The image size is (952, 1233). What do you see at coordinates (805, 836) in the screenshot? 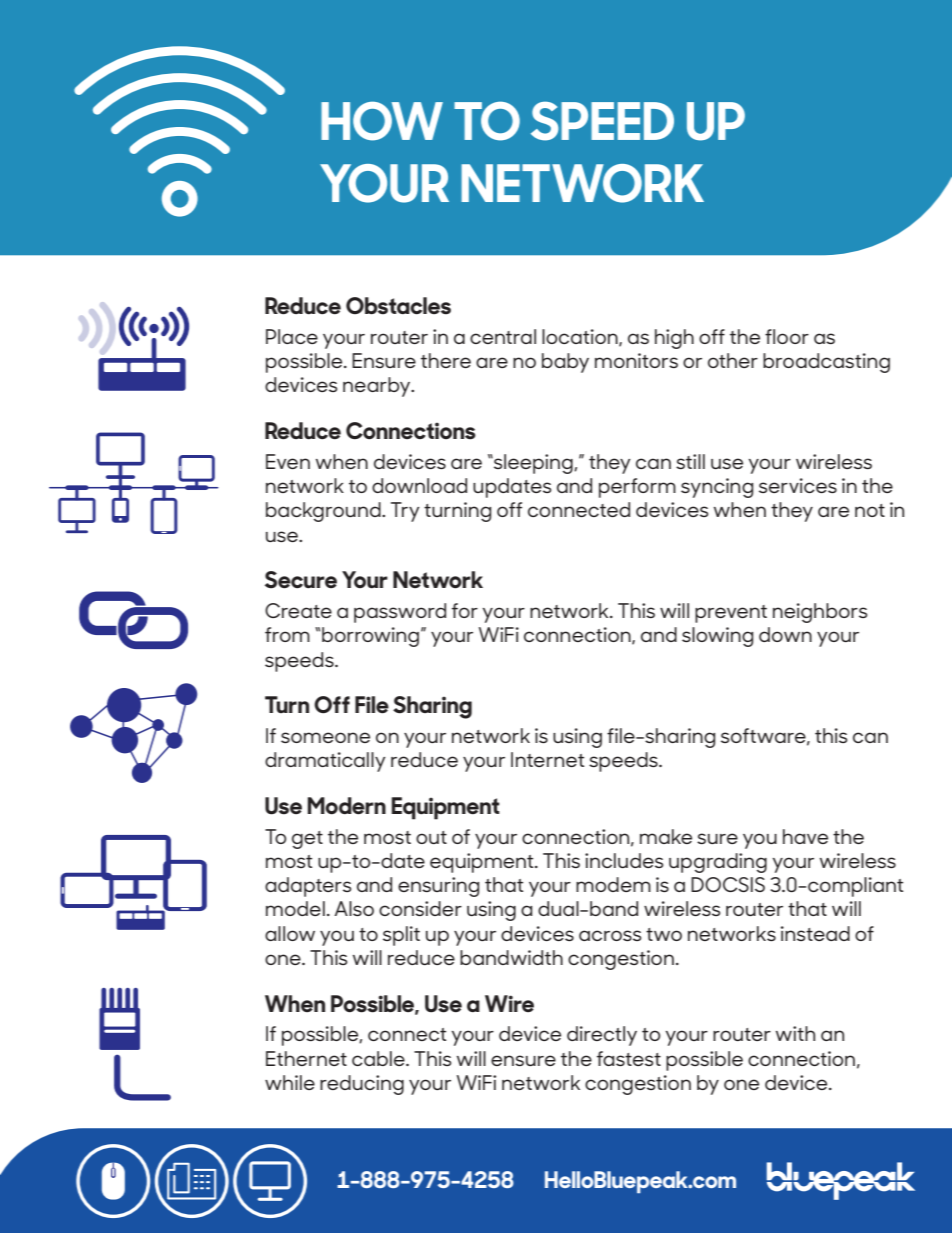
I see `have` at bounding box center [805, 836].
